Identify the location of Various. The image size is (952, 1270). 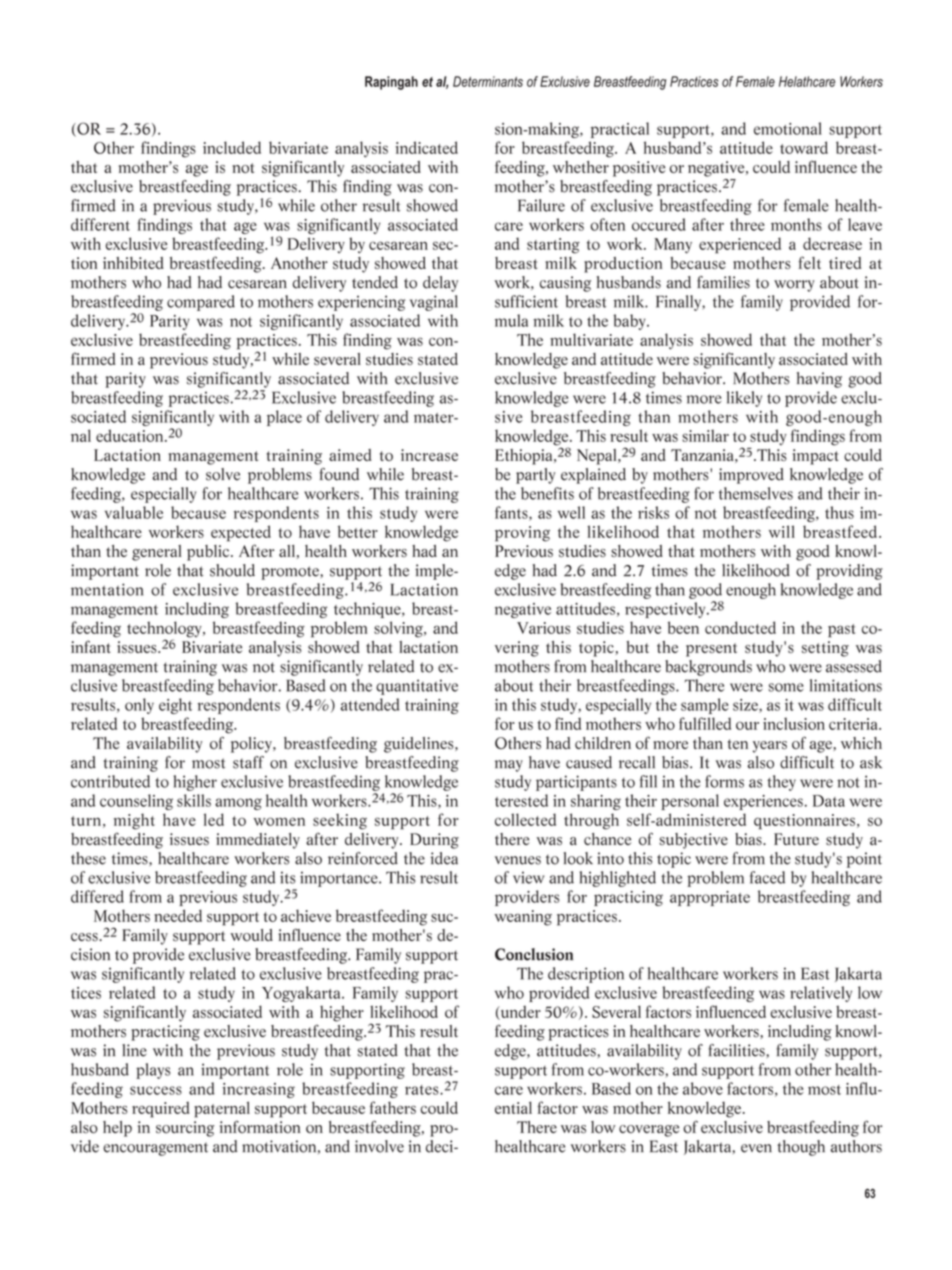
(544, 628).
